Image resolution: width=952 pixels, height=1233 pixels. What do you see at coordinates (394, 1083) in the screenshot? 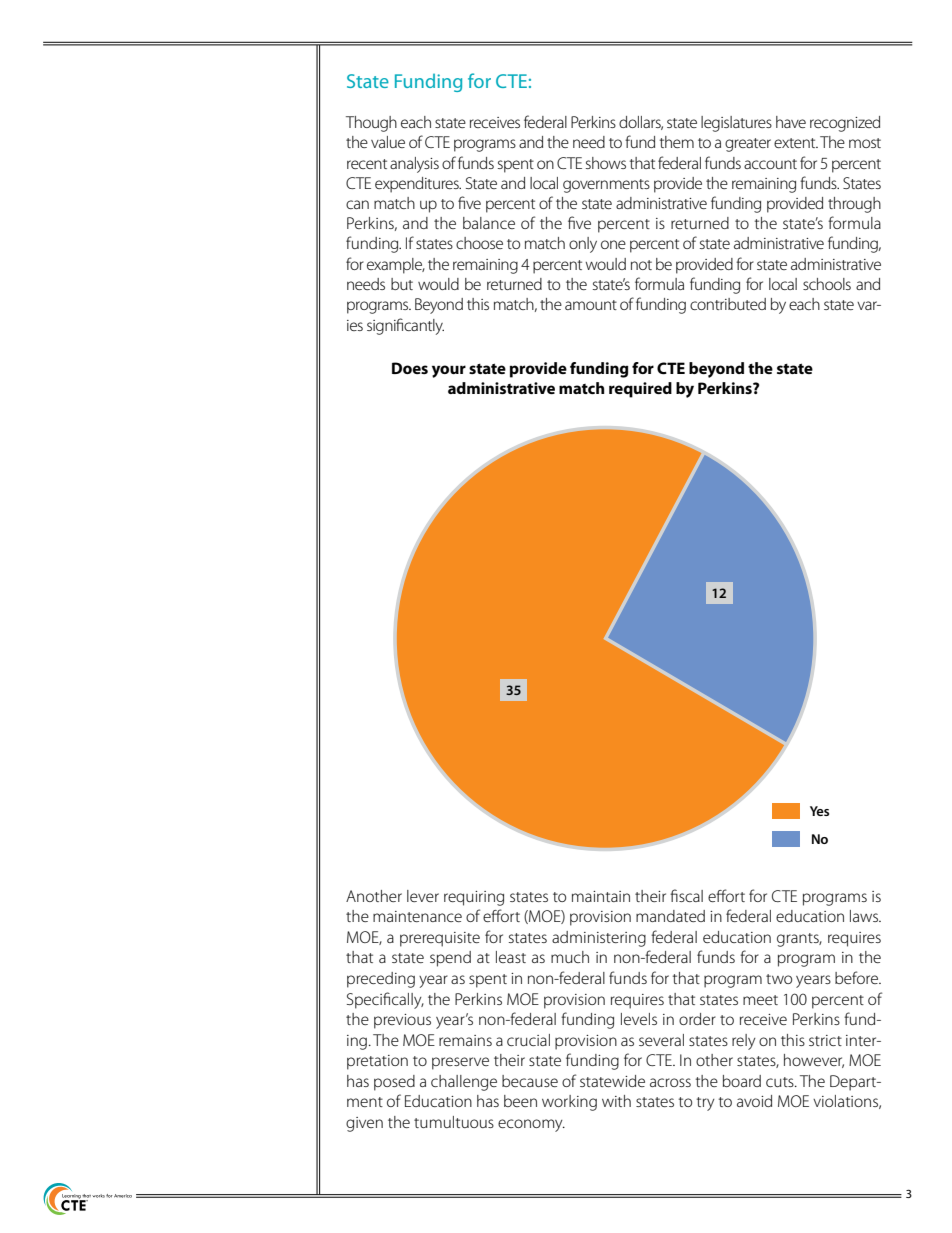
I see `posed` at bounding box center [394, 1083].
